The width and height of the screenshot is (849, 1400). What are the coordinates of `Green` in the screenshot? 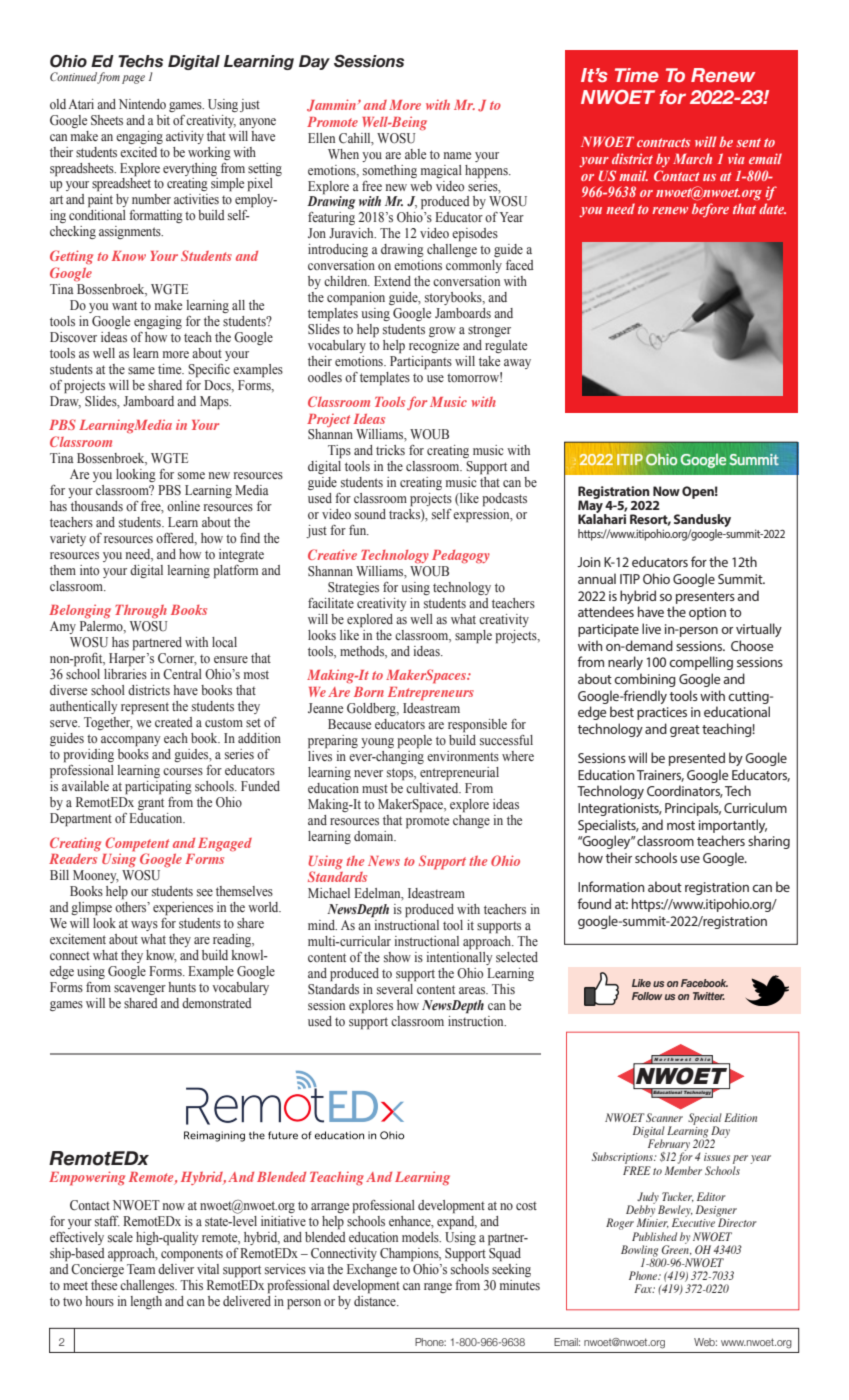 It's located at (676, 1249).
